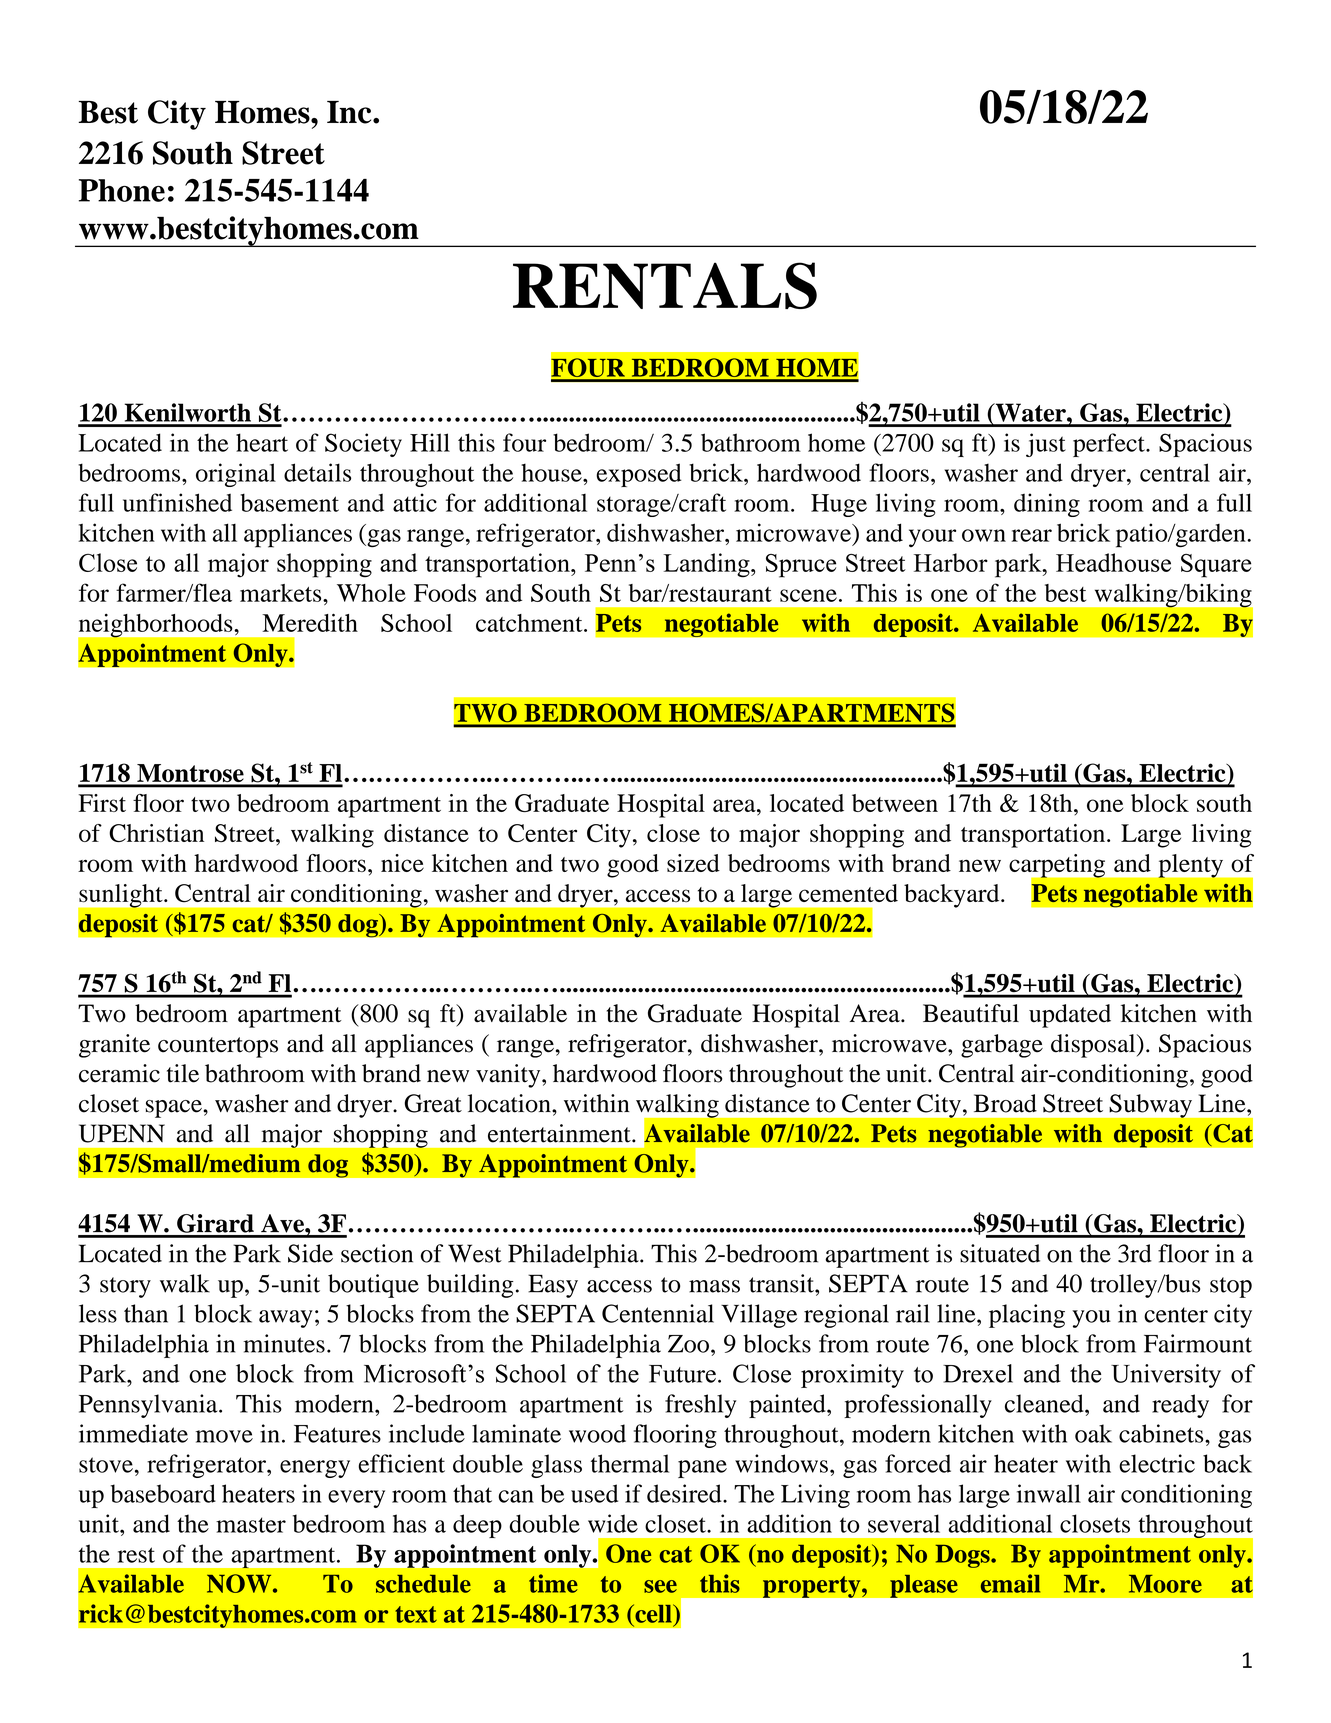 This document has height=1723, width=1331. What do you see at coordinates (1047, 505) in the document?
I see `dining` at bounding box center [1047, 505].
